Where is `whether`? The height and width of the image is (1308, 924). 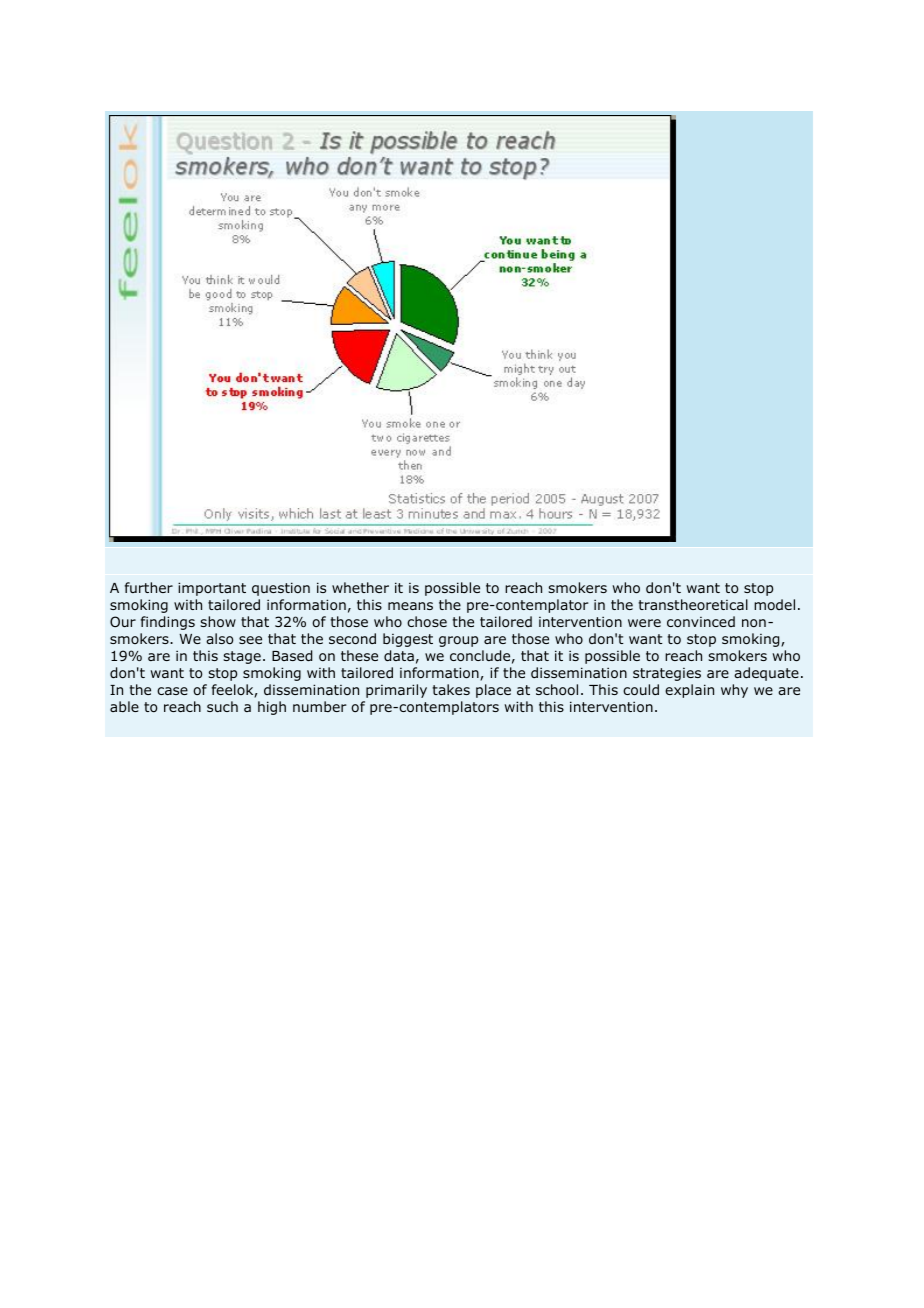
whether is located at coordinates (360, 587).
